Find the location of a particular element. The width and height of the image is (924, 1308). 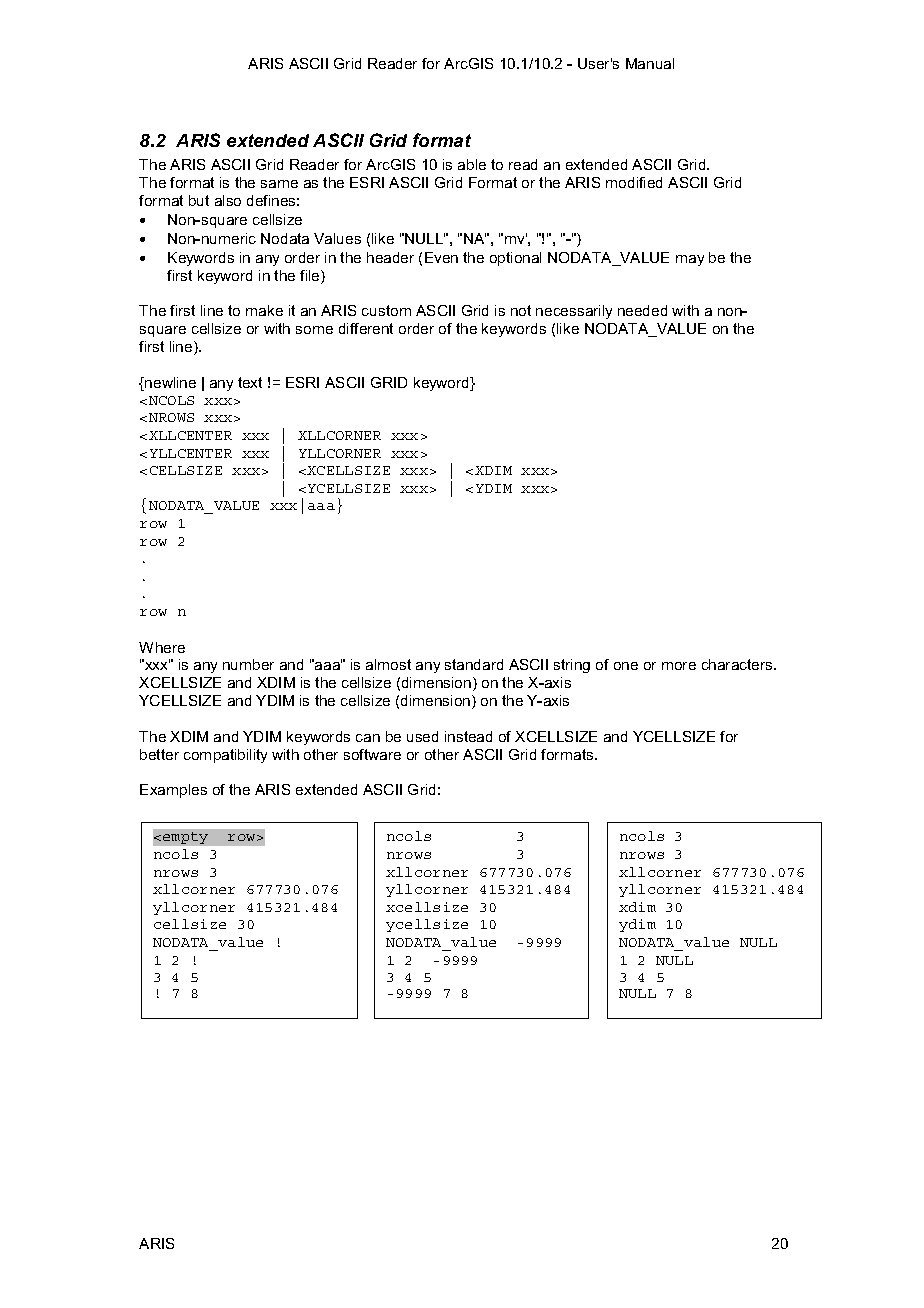

able is located at coordinates (472, 164).
